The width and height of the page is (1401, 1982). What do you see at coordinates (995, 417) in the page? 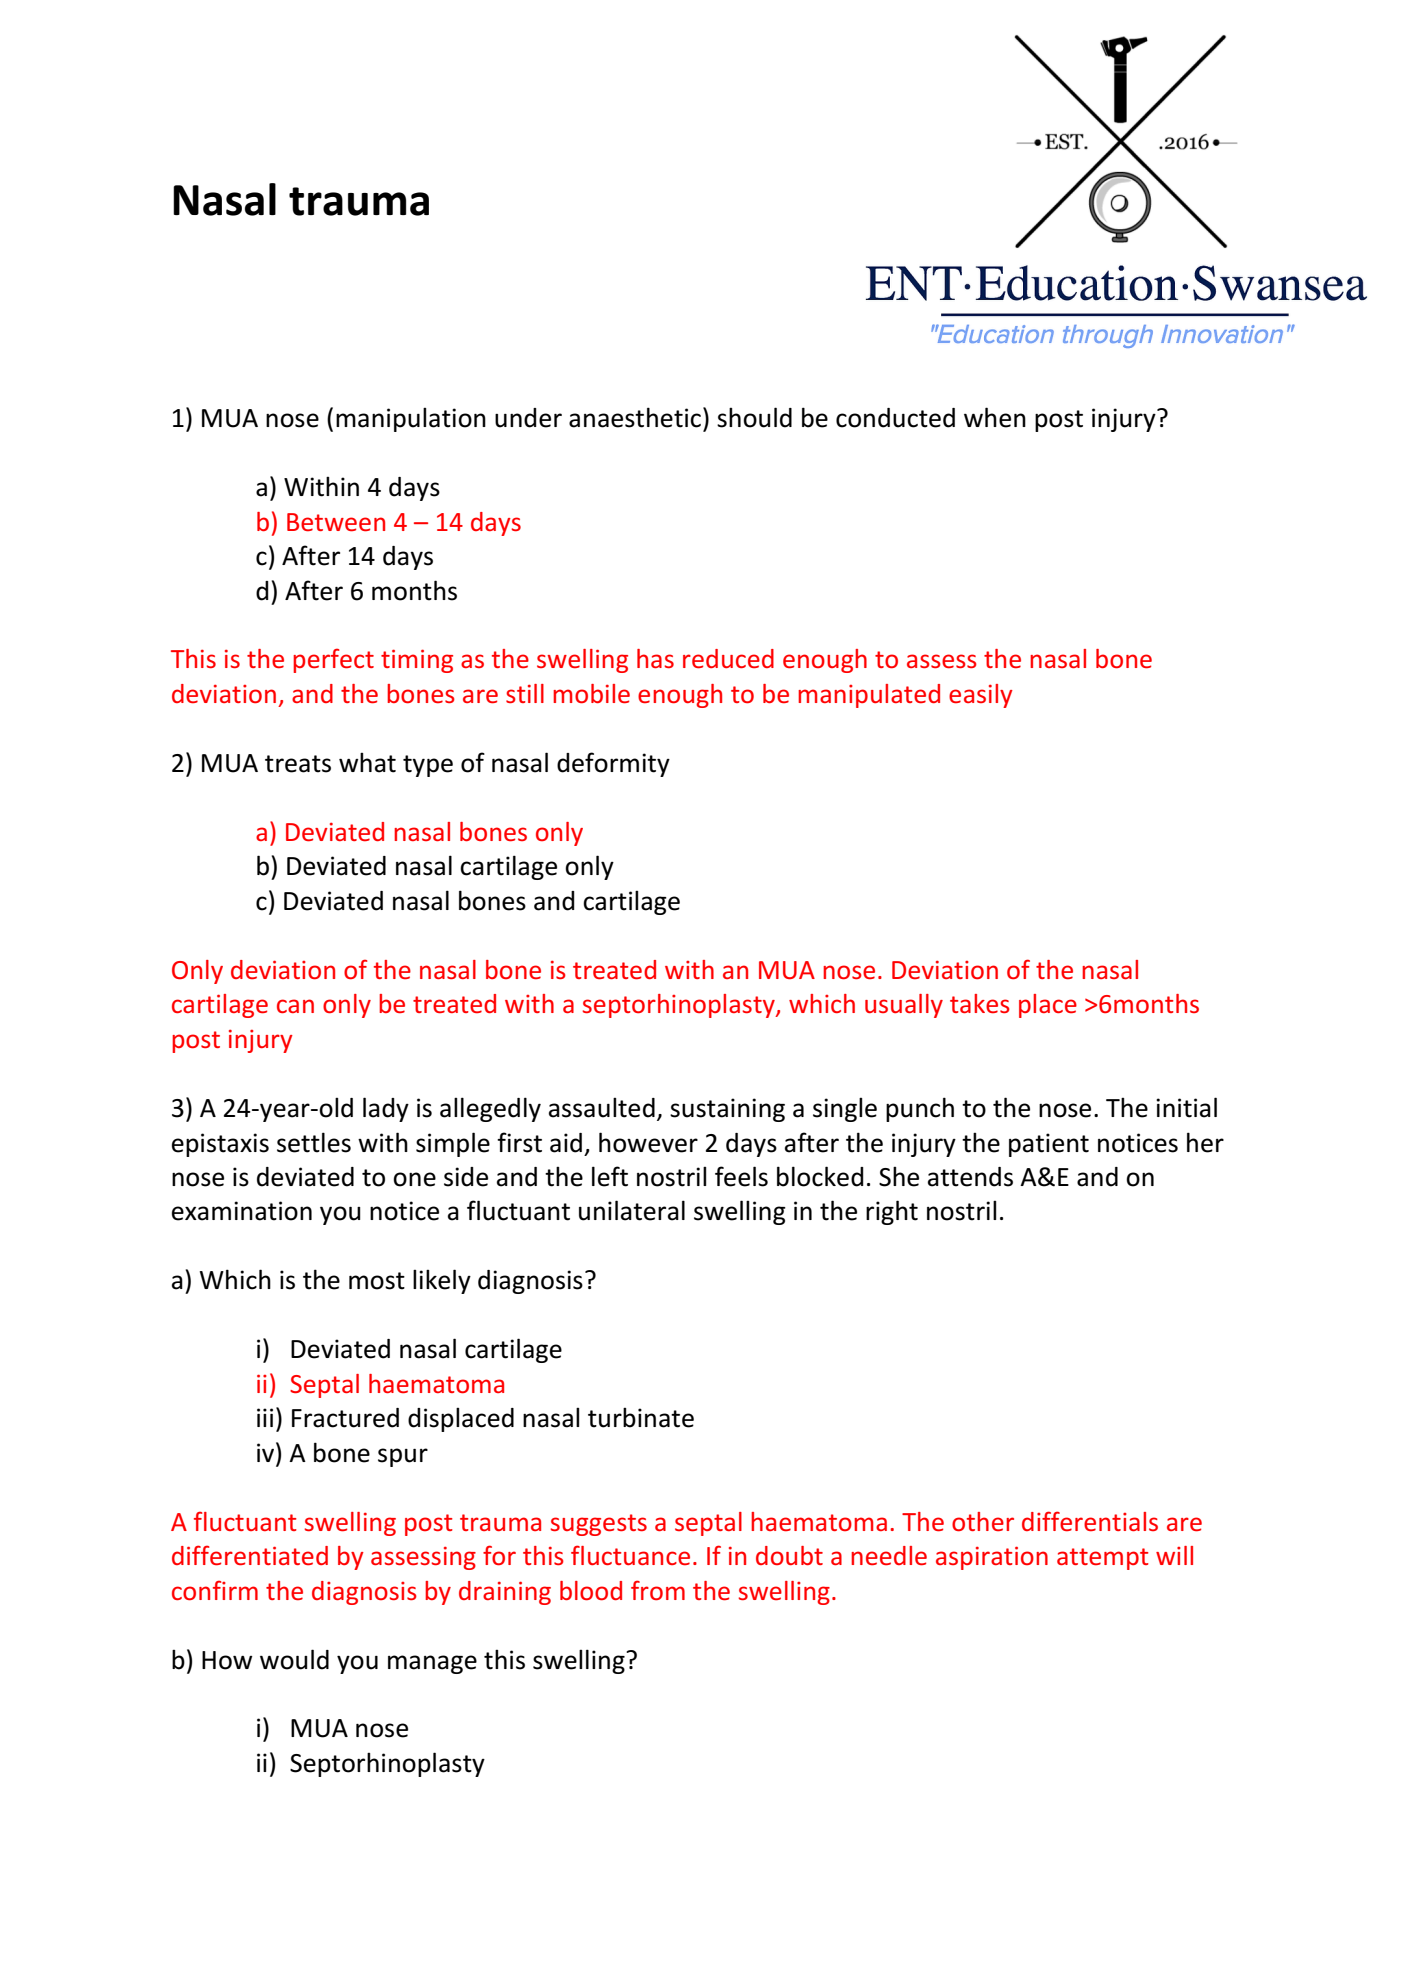
I see `when` at bounding box center [995, 417].
